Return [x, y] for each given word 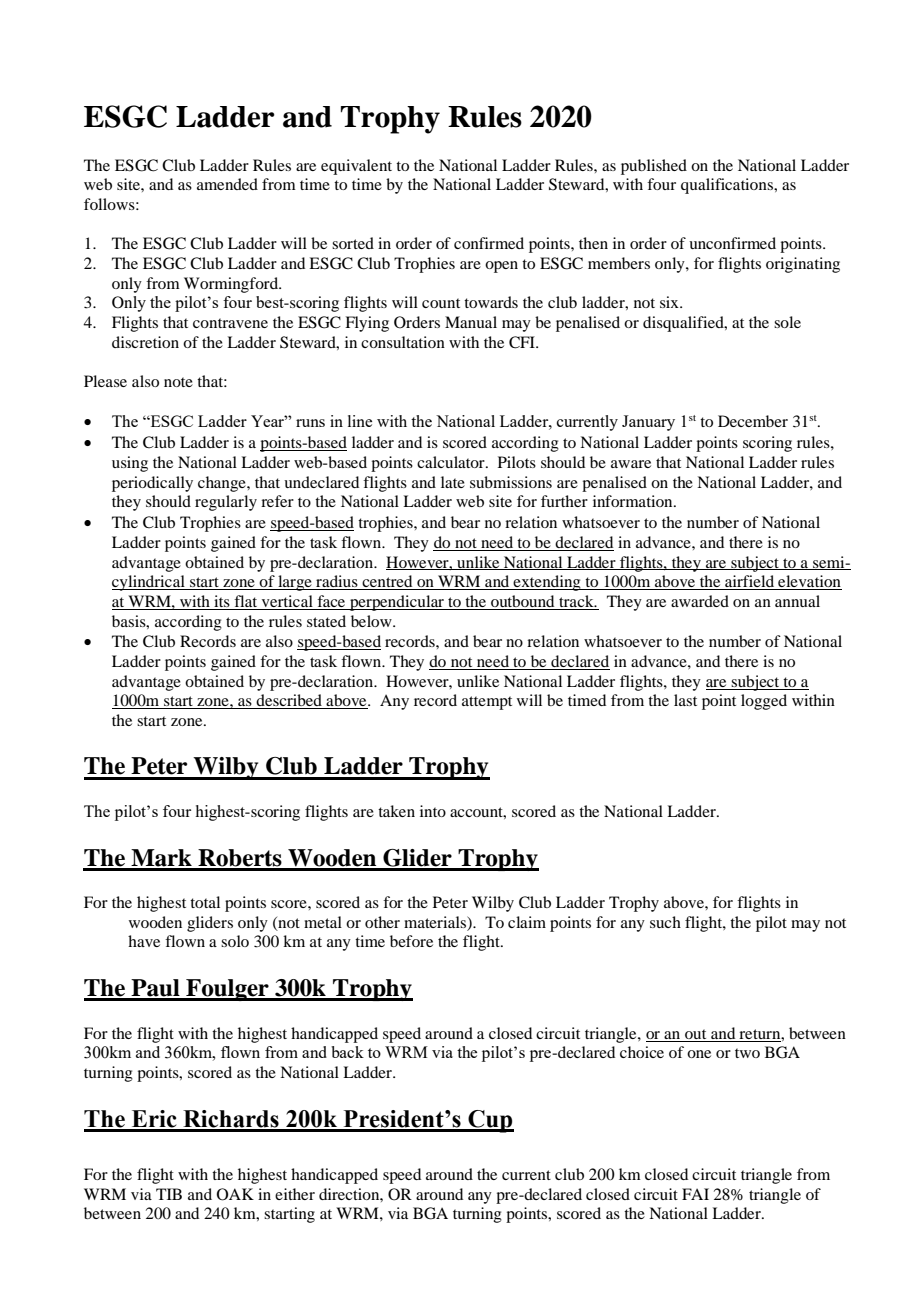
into [433, 811]
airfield [750, 582]
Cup [490, 1121]
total [205, 902]
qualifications [728, 186]
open [501, 267]
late [453, 482]
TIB [169, 1194]
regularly [226, 503]
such [665, 922]
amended [227, 184]
